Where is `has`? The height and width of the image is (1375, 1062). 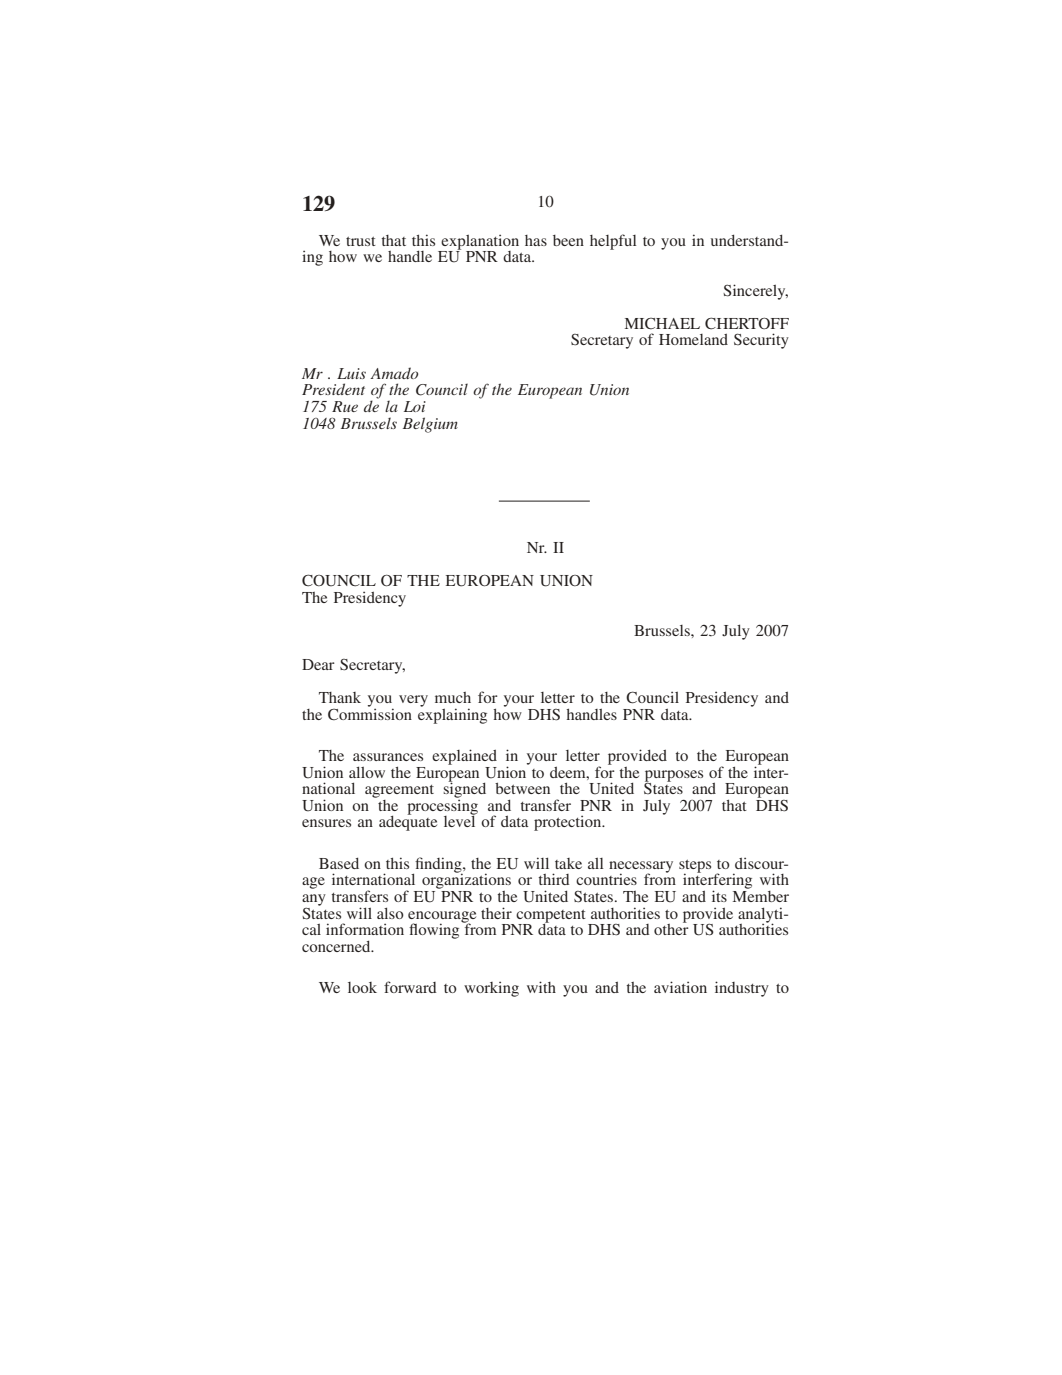
has is located at coordinates (536, 240).
